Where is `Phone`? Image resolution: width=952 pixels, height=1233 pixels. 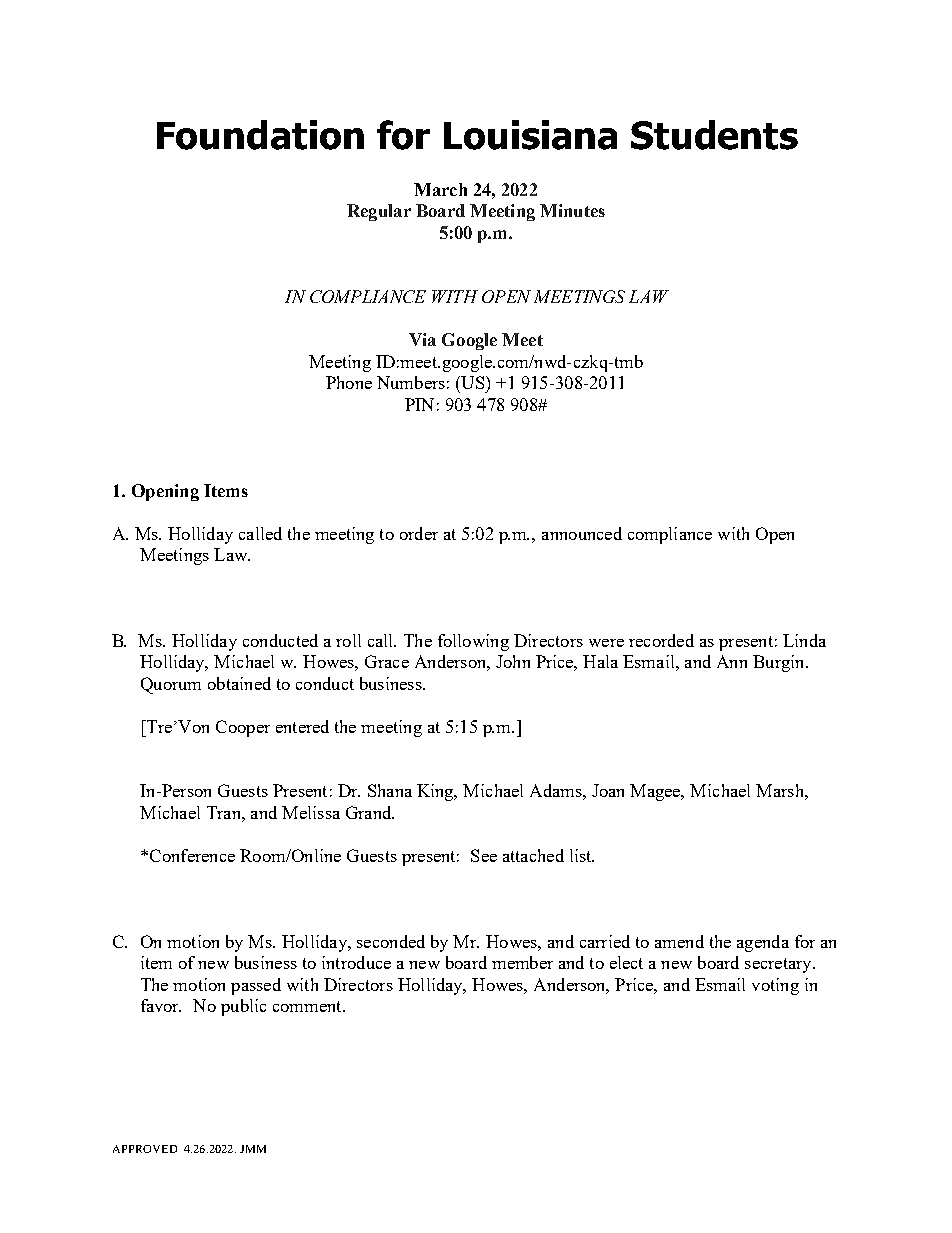
Phone is located at coordinates (349, 382).
